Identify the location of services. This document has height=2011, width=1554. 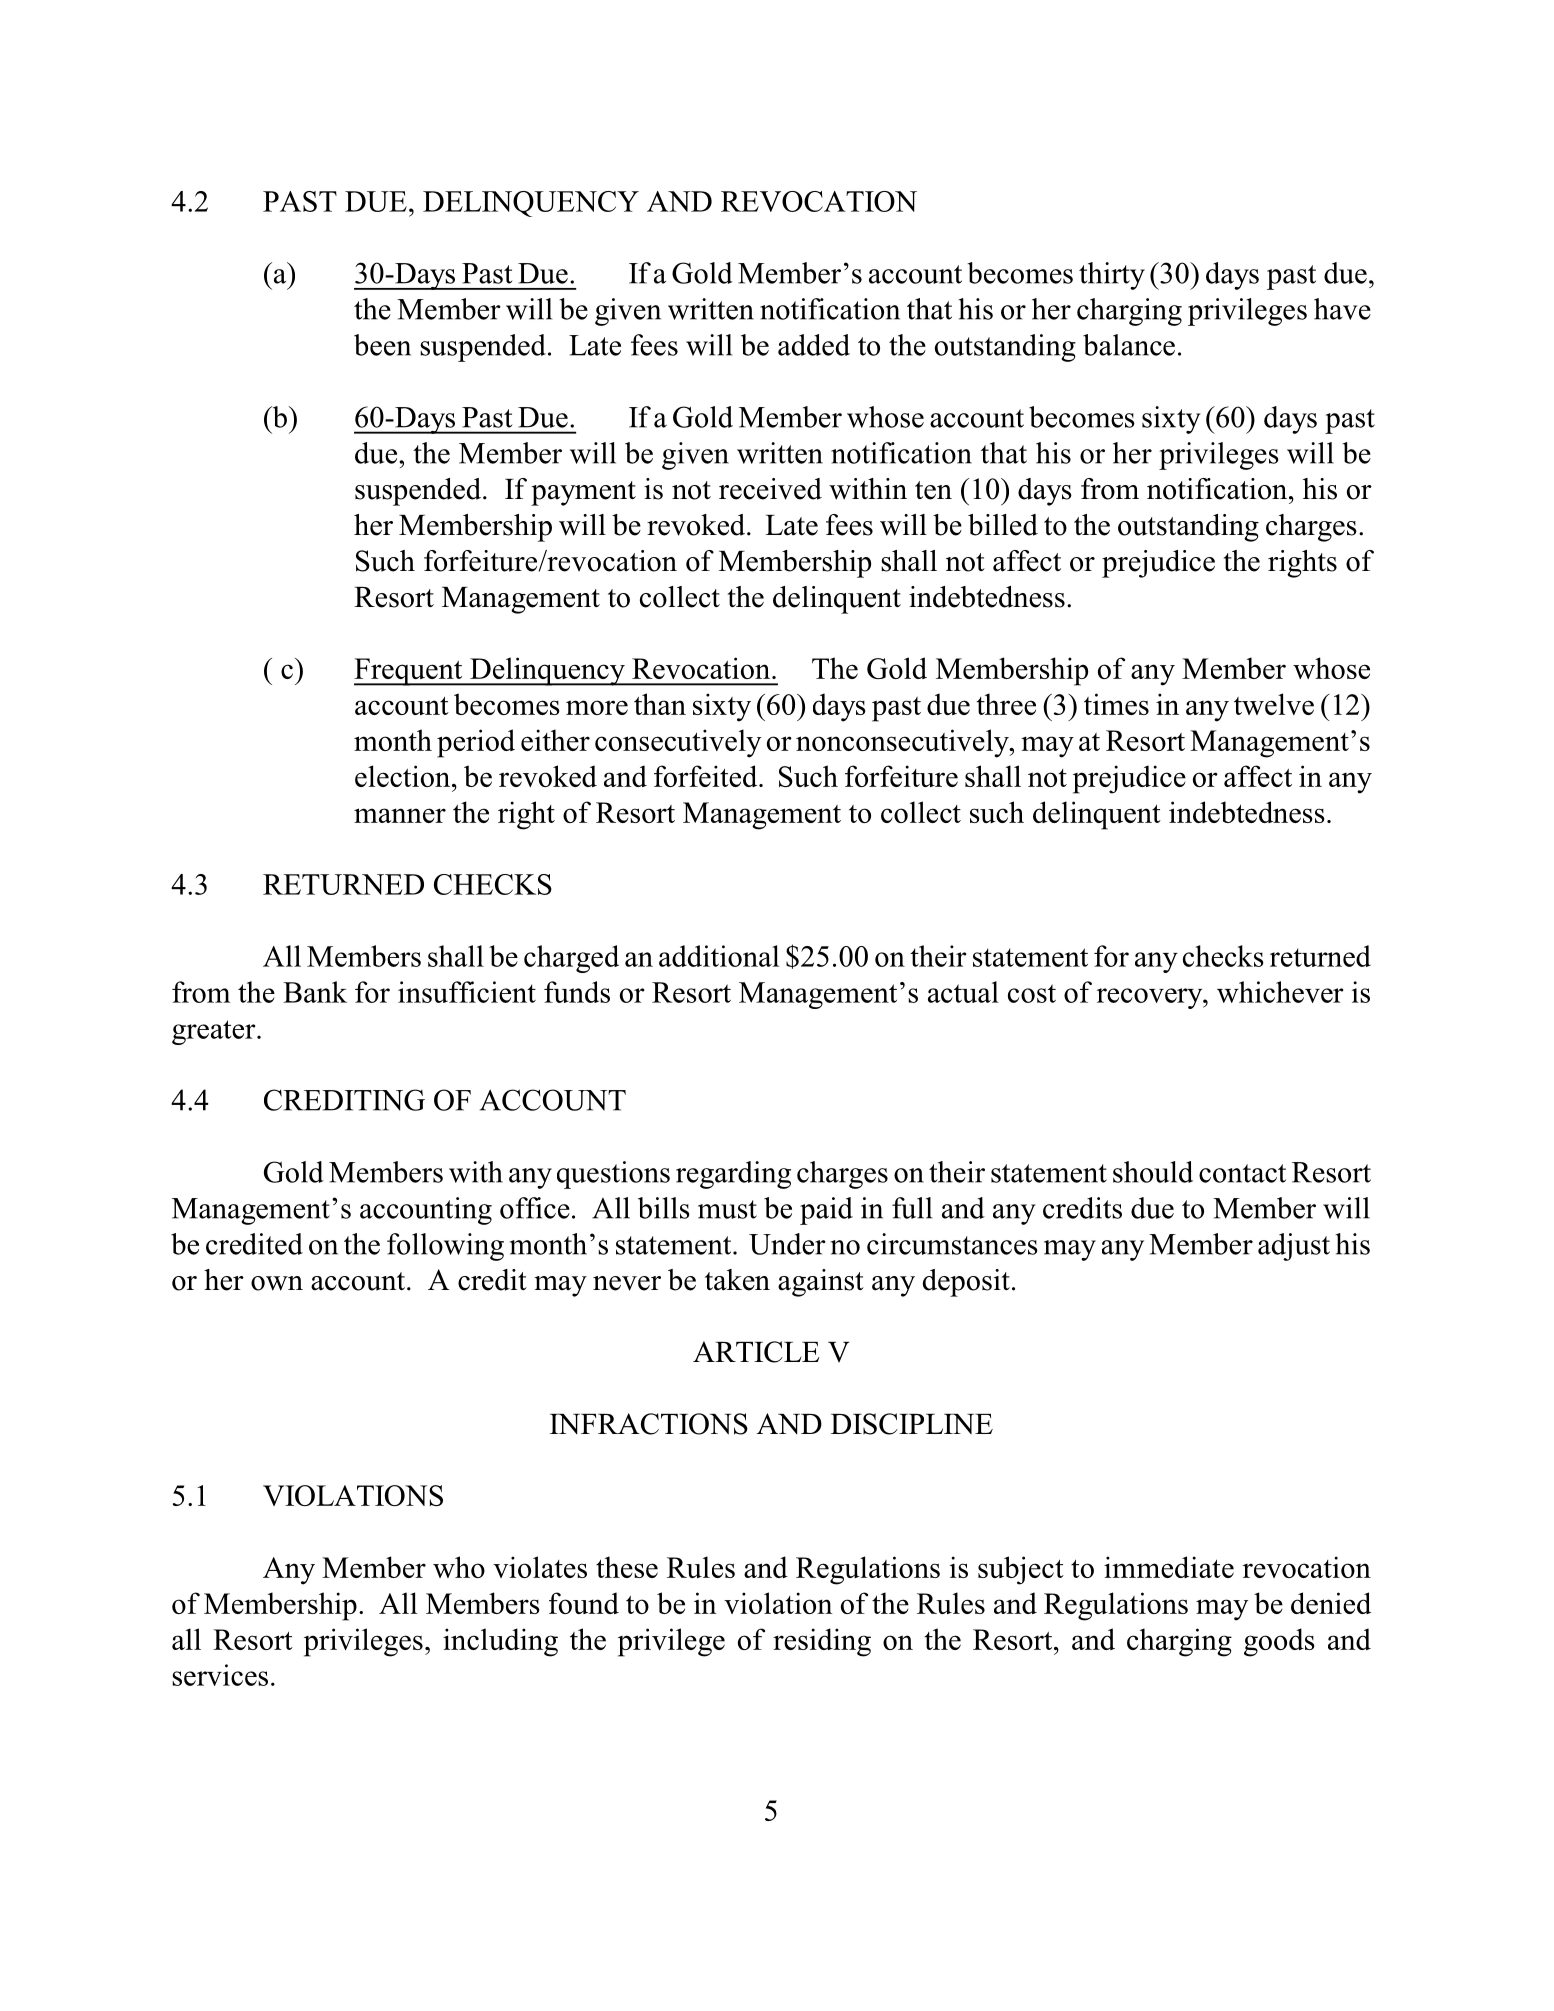
(220, 1675).
